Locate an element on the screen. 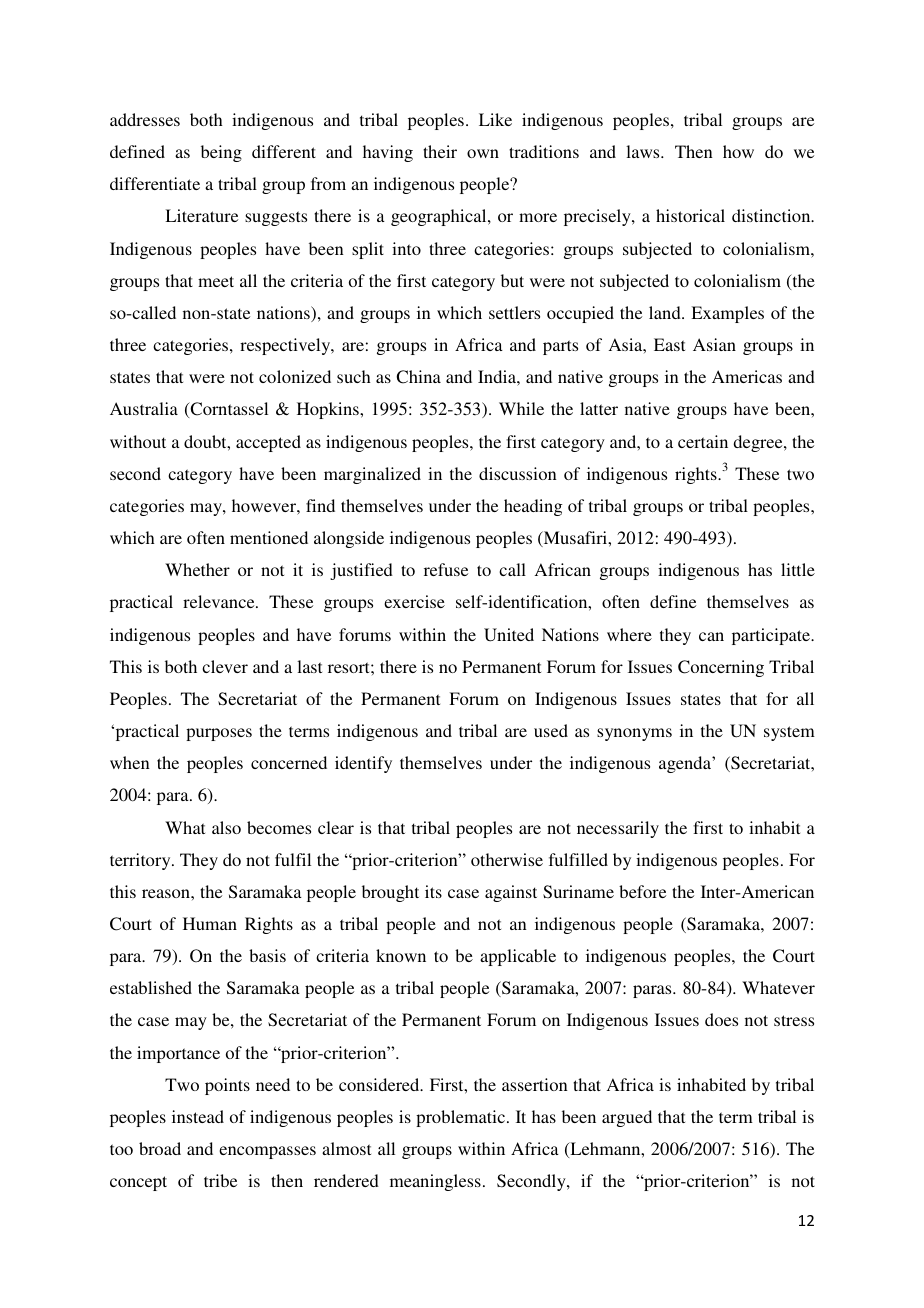 The width and height of the screenshot is (924, 1308). certain is located at coordinates (703, 441).
